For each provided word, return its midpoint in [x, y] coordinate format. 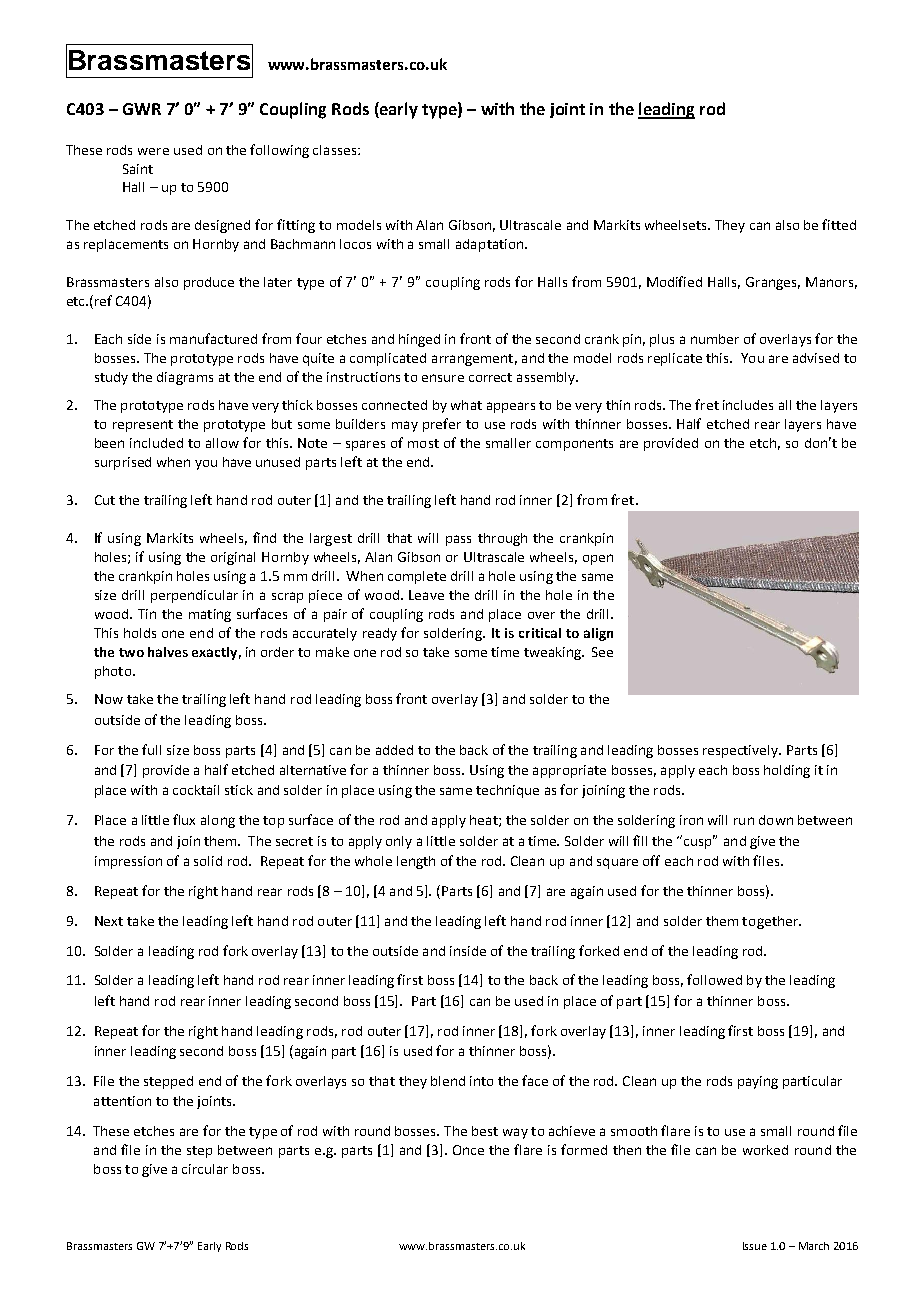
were [153, 151]
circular [205, 1169]
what [466, 405]
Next [109, 921]
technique [507, 791]
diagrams [185, 378]
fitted [839, 224]
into [481, 1081]
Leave [426, 595]
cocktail [196, 790]
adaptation [491, 245]
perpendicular [194, 596]
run [744, 821]
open [598, 559]
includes [748, 405]
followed [714, 979]
